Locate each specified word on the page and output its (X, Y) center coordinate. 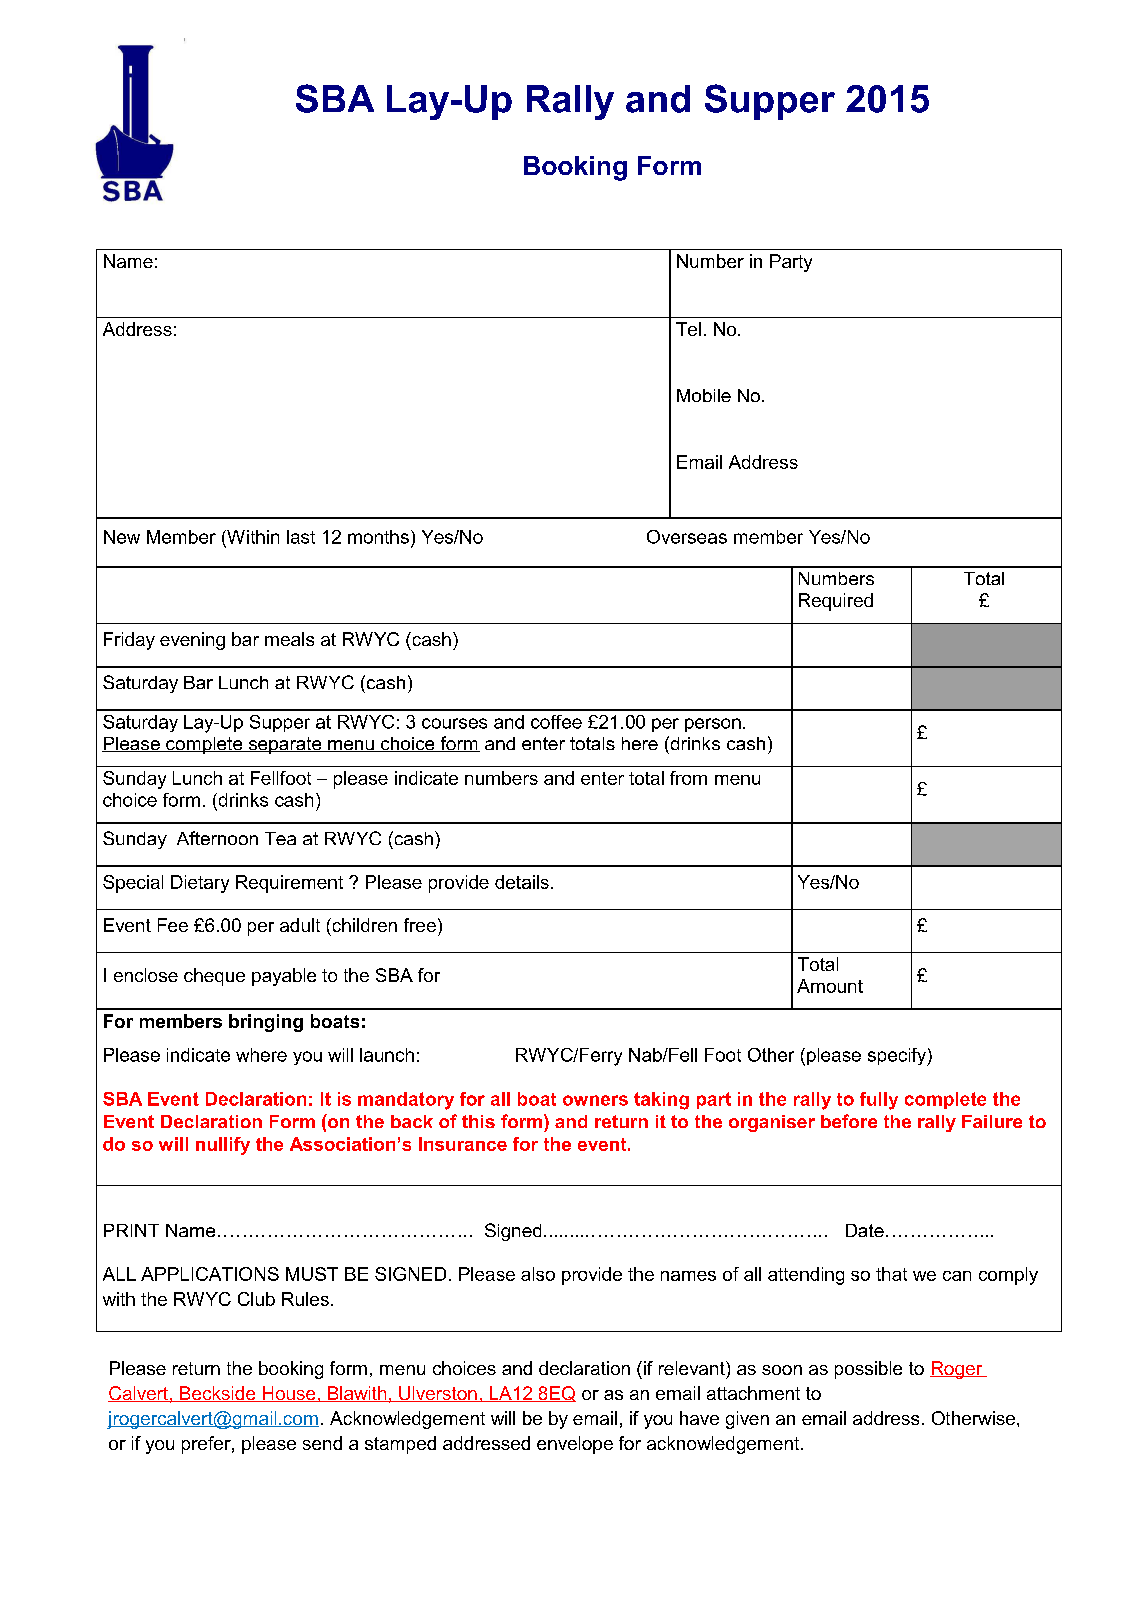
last (301, 537)
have (699, 1418)
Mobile (704, 395)
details (522, 882)
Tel (688, 329)
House (289, 1394)
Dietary (200, 884)
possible (868, 1370)
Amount (830, 986)
